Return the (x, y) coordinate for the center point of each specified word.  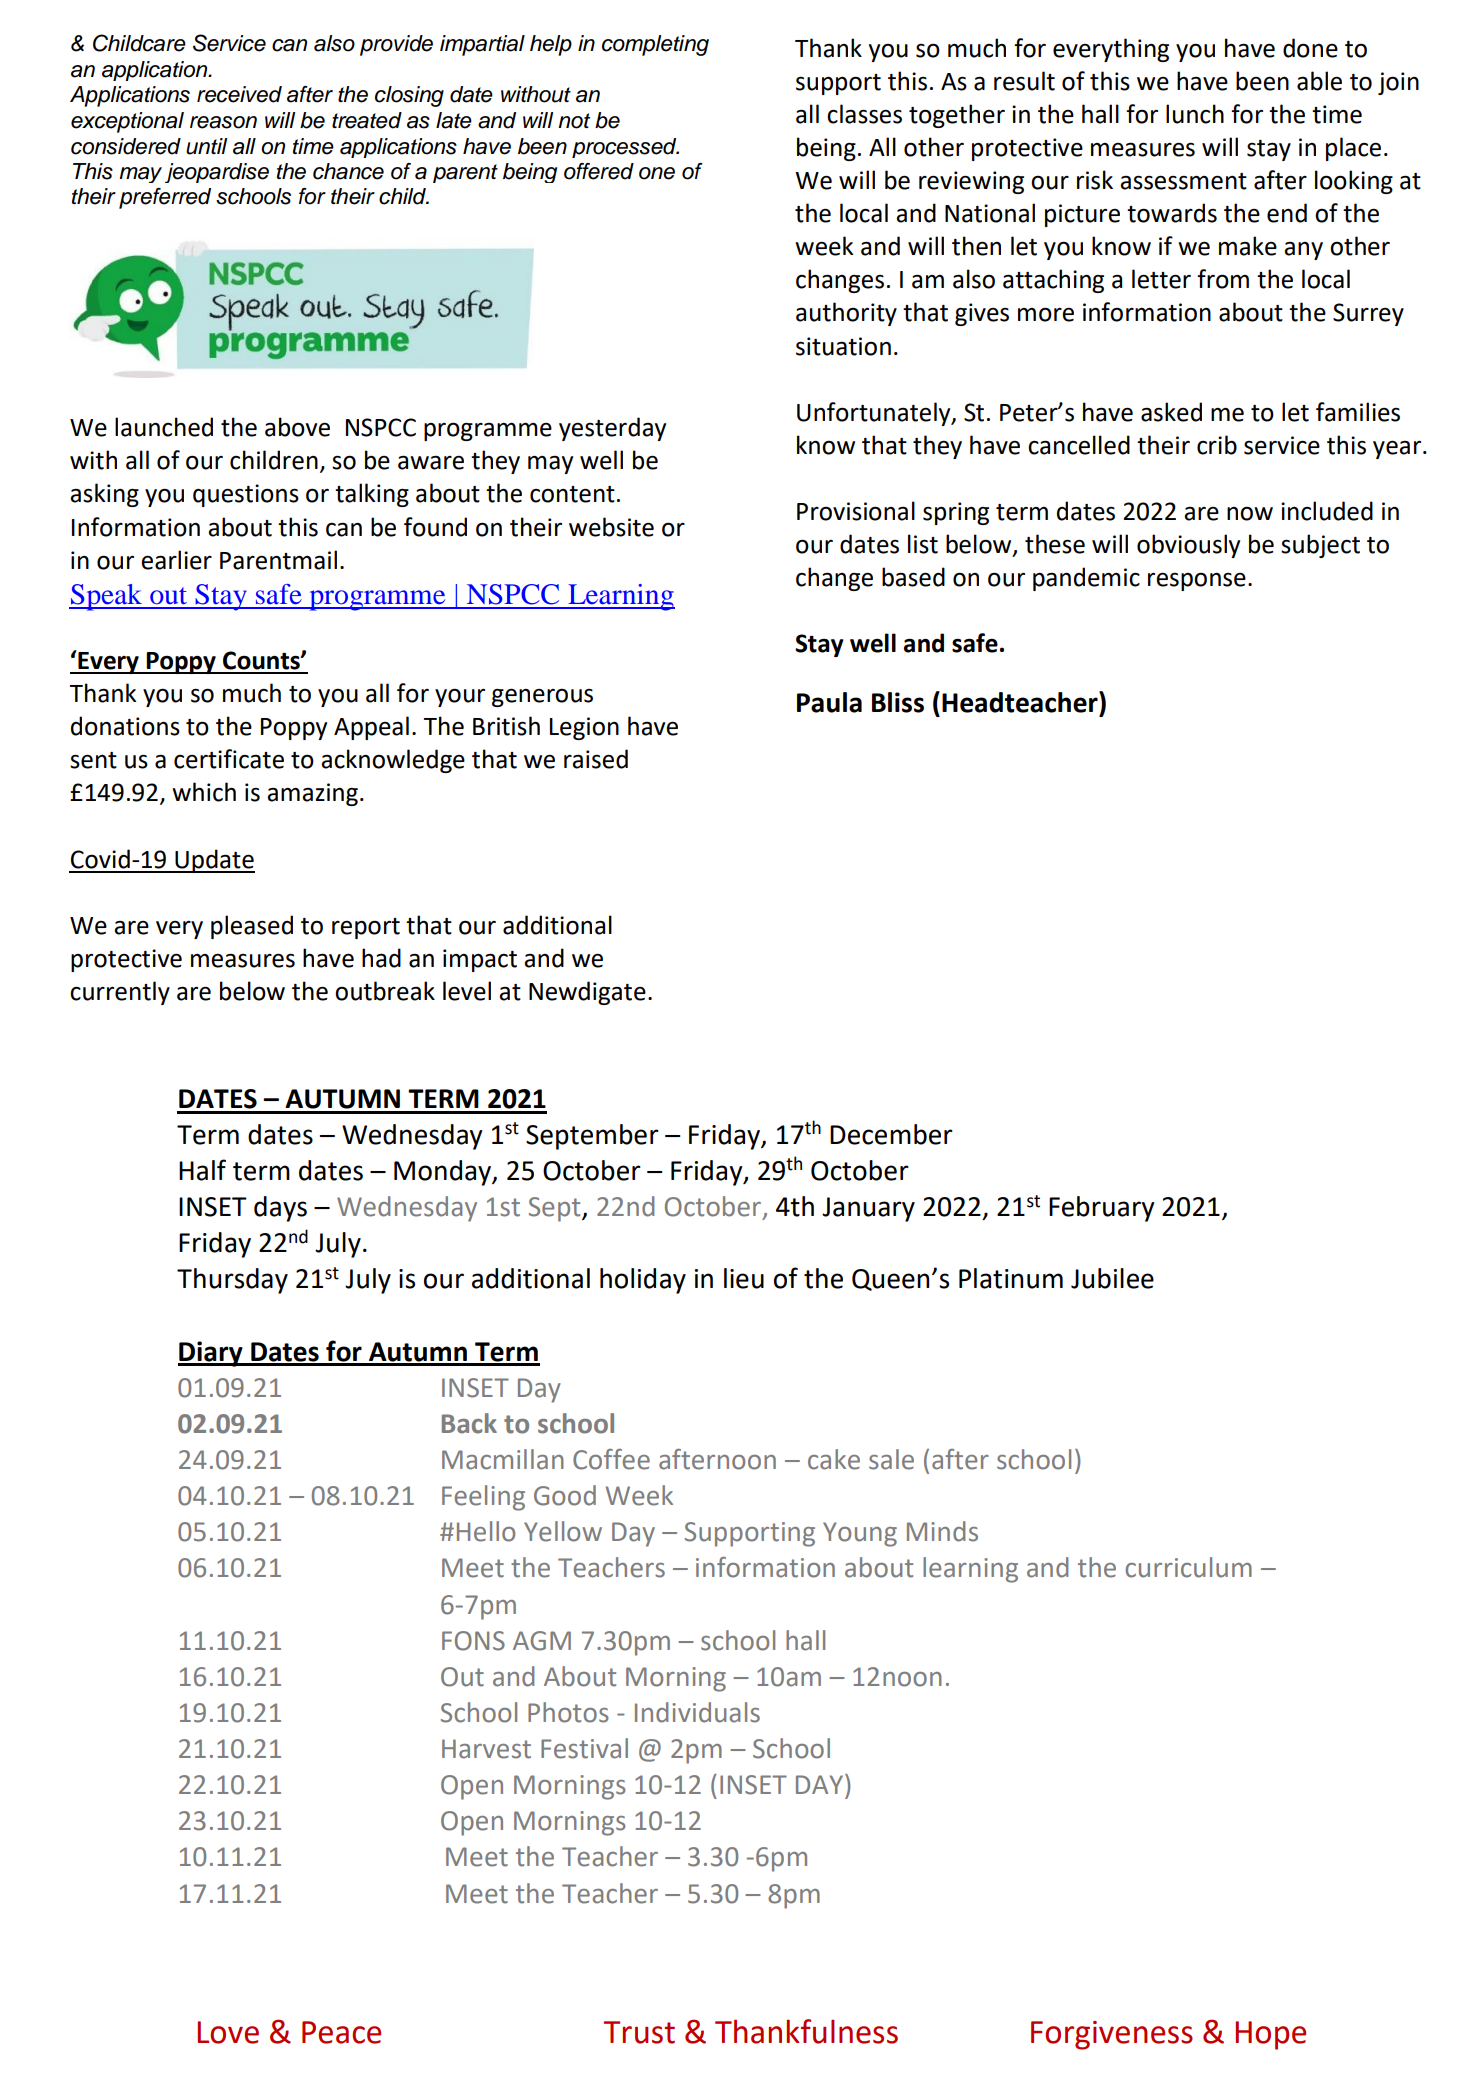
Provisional (856, 511)
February (1102, 1209)
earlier (176, 560)
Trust (639, 2032)
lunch (1195, 114)
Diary (211, 1354)
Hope (1270, 2035)
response (1197, 582)
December (891, 1134)
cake (834, 1459)
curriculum (1188, 1567)
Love (228, 2032)
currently (120, 993)
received (239, 94)
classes (864, 114)
